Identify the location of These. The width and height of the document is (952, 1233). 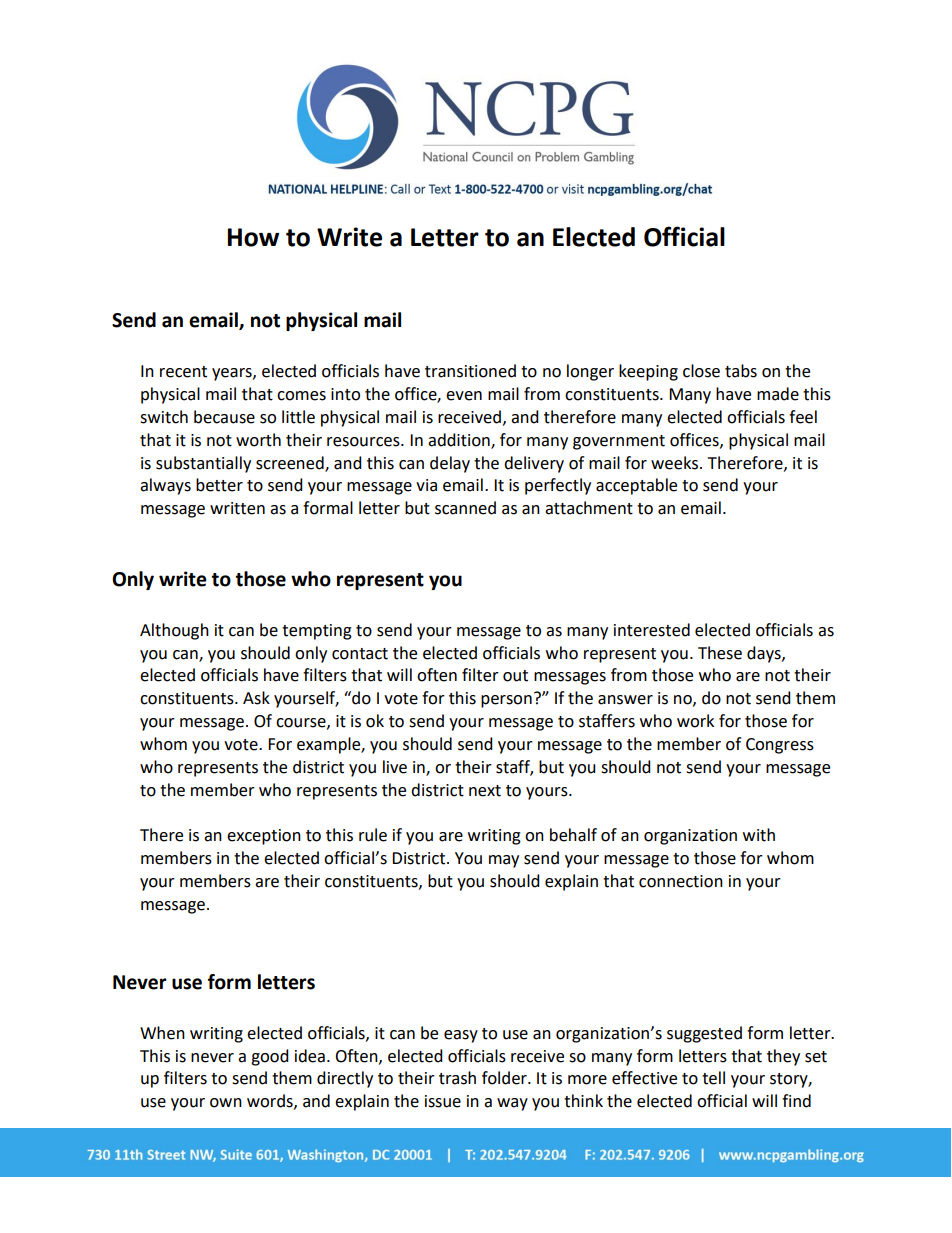
(720, 653).
